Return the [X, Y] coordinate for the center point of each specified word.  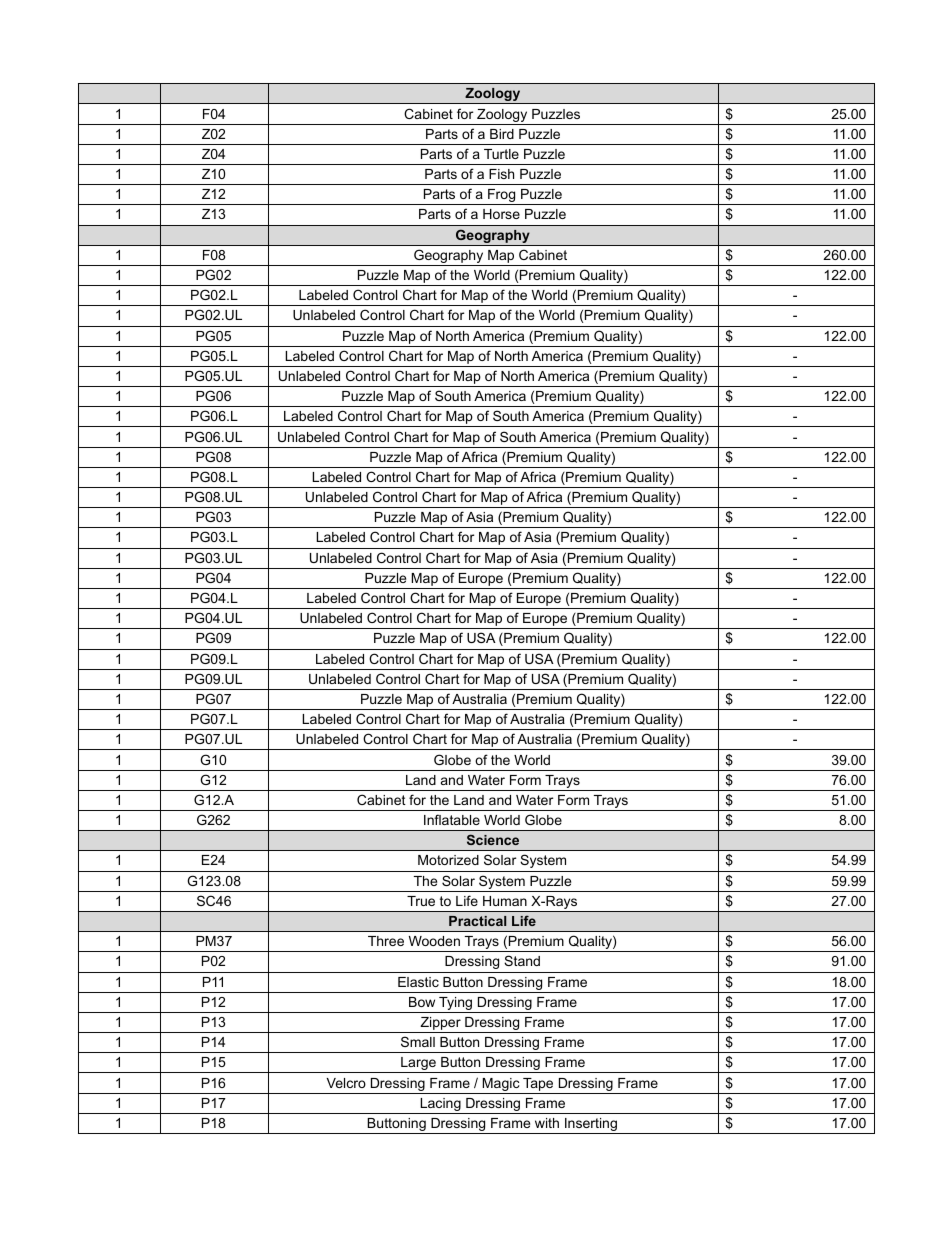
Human [505, 901]
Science [493, 839]
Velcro [346, 1083]
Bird [502, 134]
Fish [501, 174]
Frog [502, 197]
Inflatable [452, 819]
